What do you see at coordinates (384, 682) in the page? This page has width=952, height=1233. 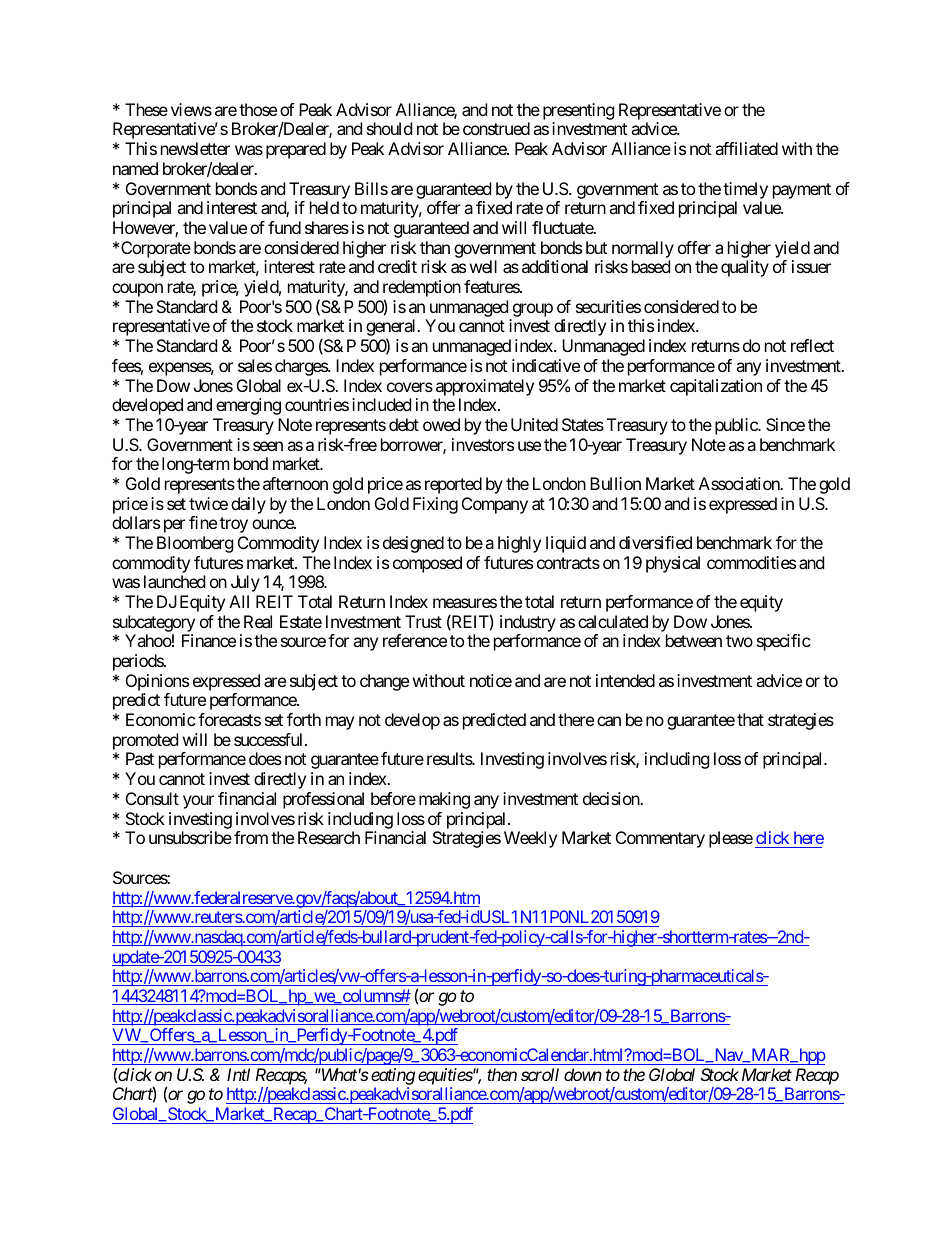 I see `change` at bounding box center [384, 682].
